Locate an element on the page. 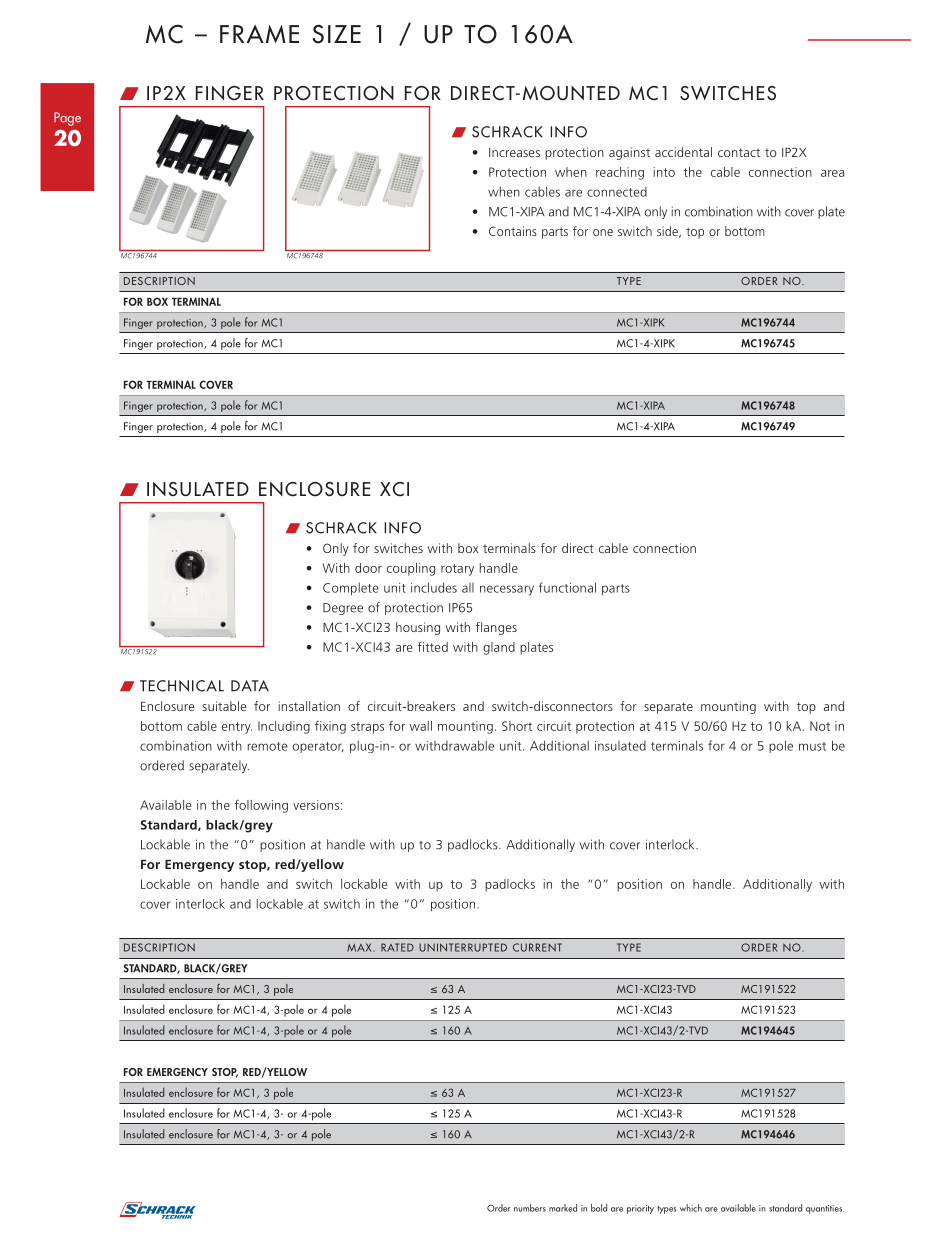 The width and height of the document is (952, 1233). contact is located at coordinates (739, 152).
